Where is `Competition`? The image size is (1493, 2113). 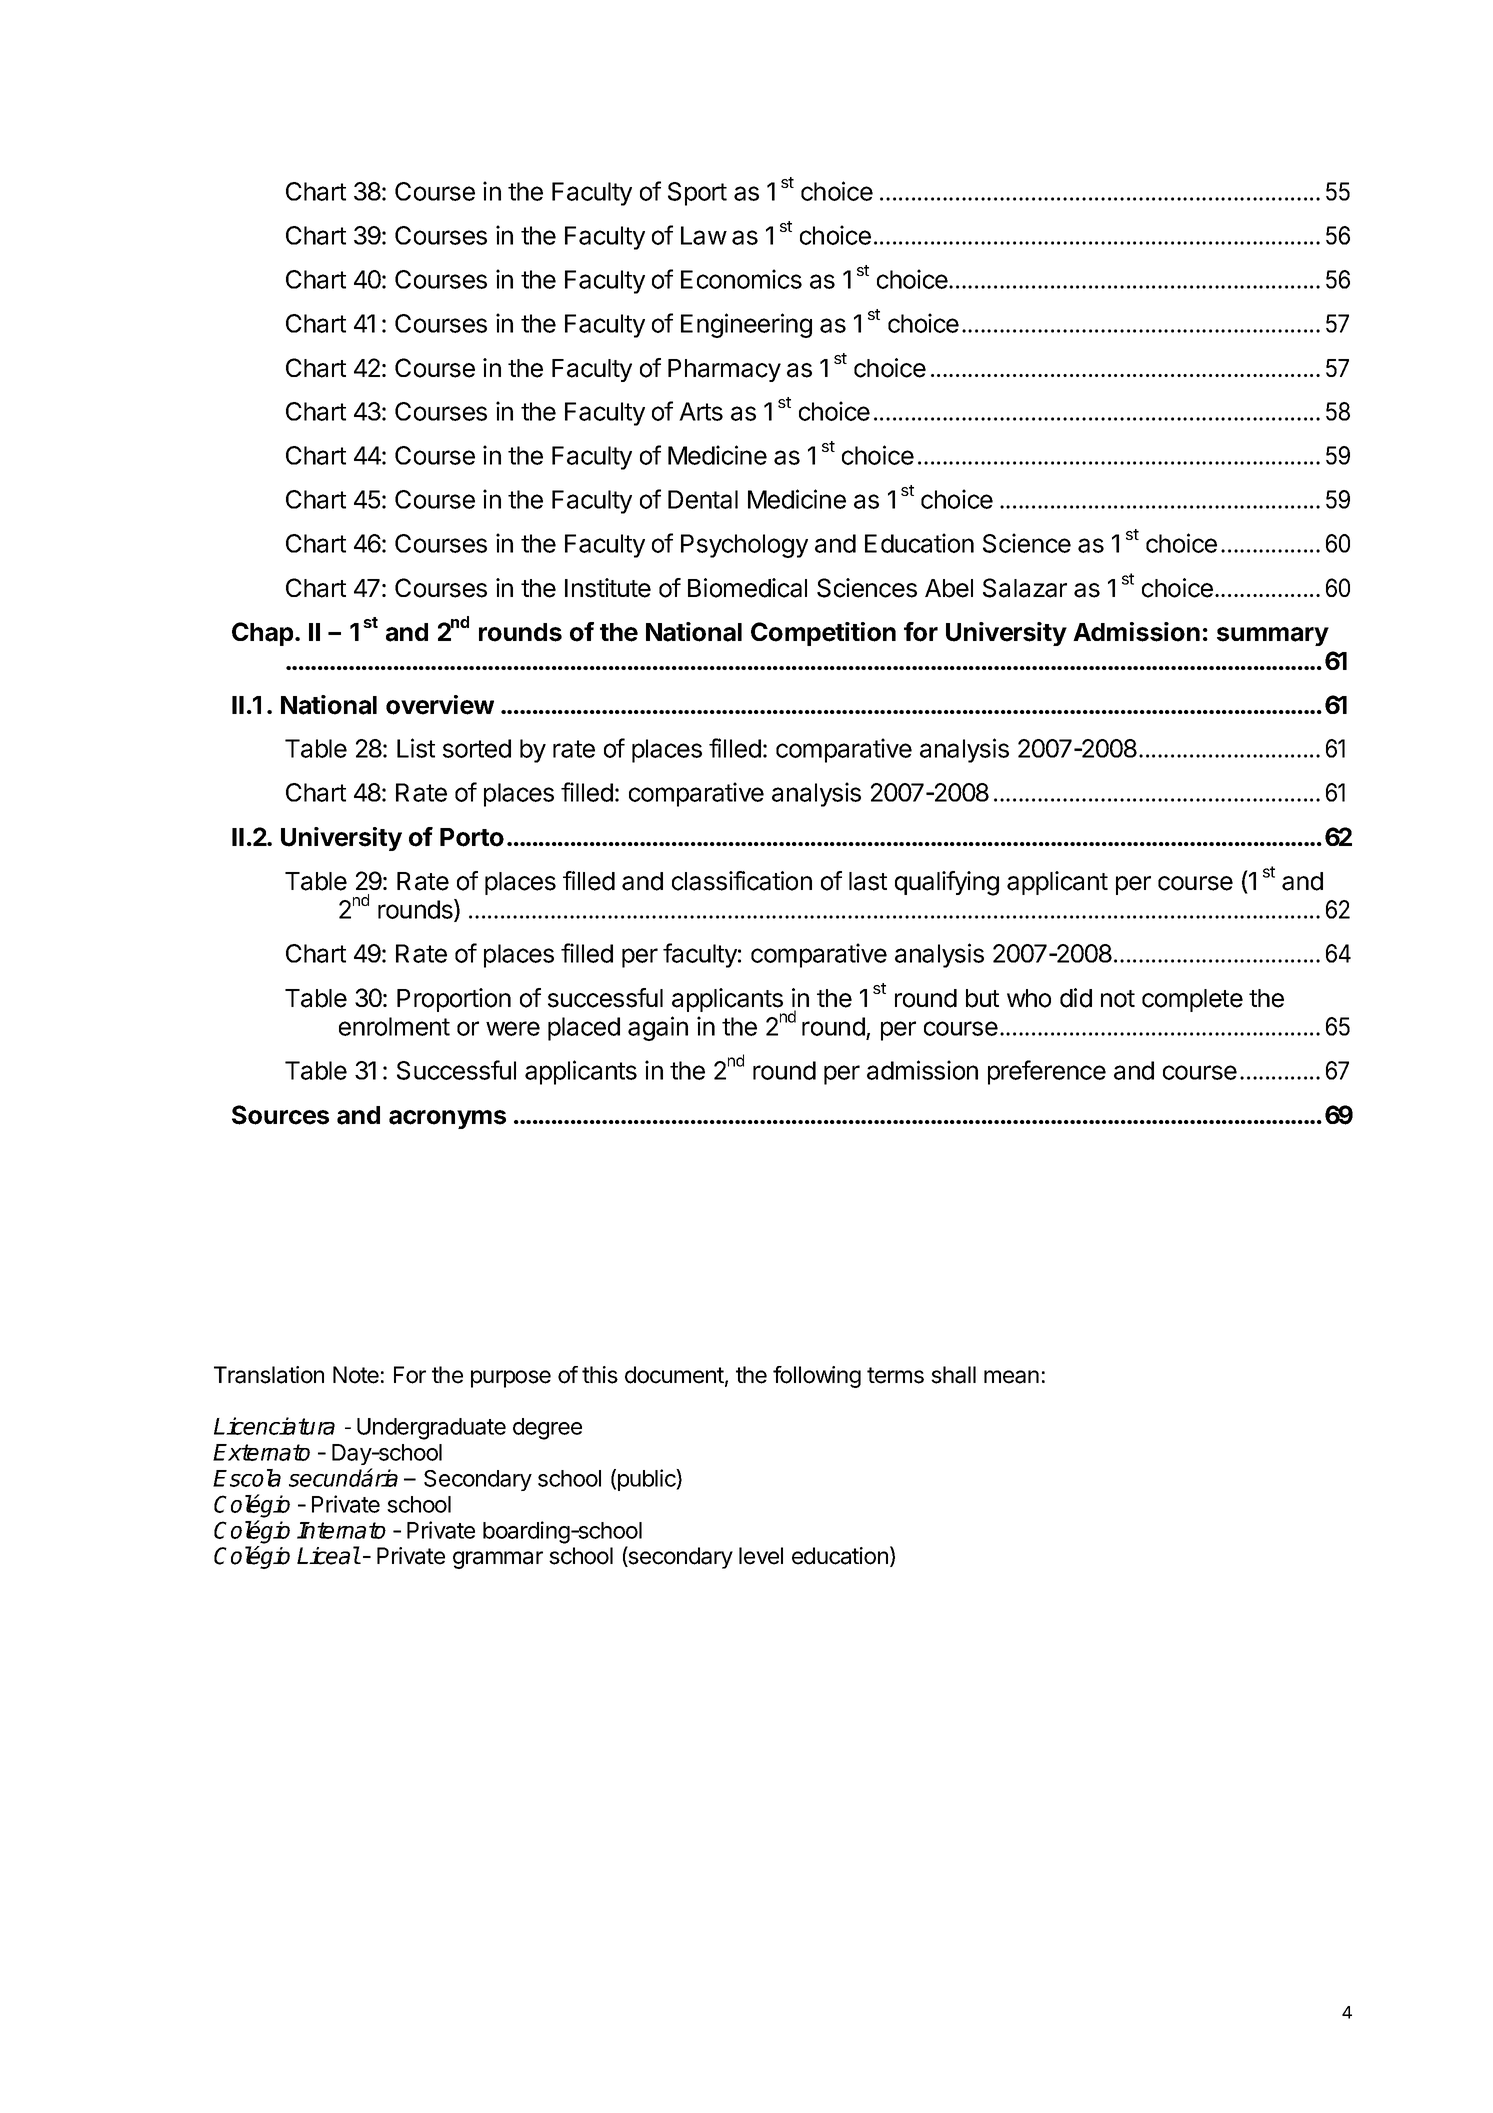
Competition is located at coordinates (823, 634).
